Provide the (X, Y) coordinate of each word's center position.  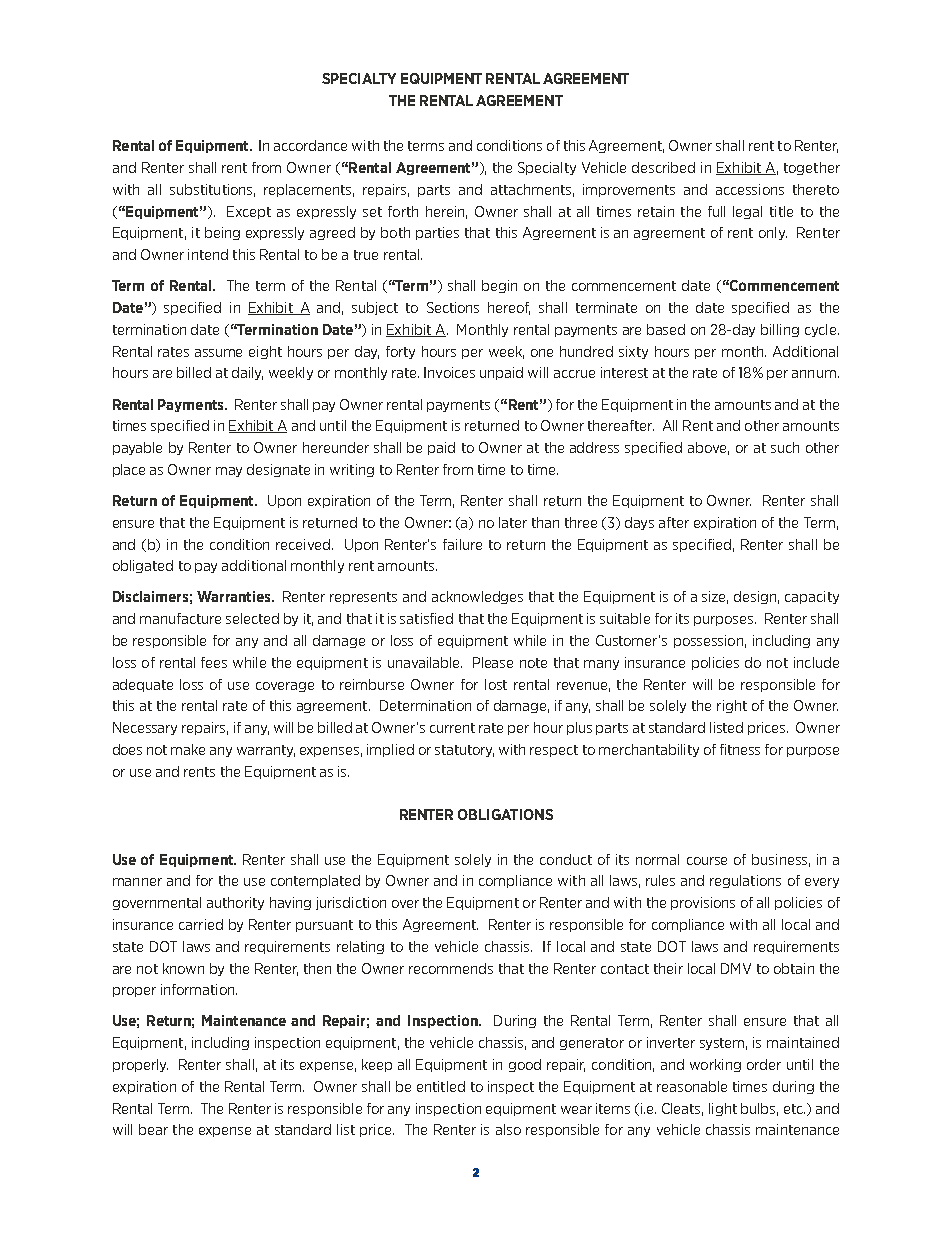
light (723, 1109)
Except (249, 212)
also (508, 1129)
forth (403, 211)
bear (153, 1129)
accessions (750, 189)
